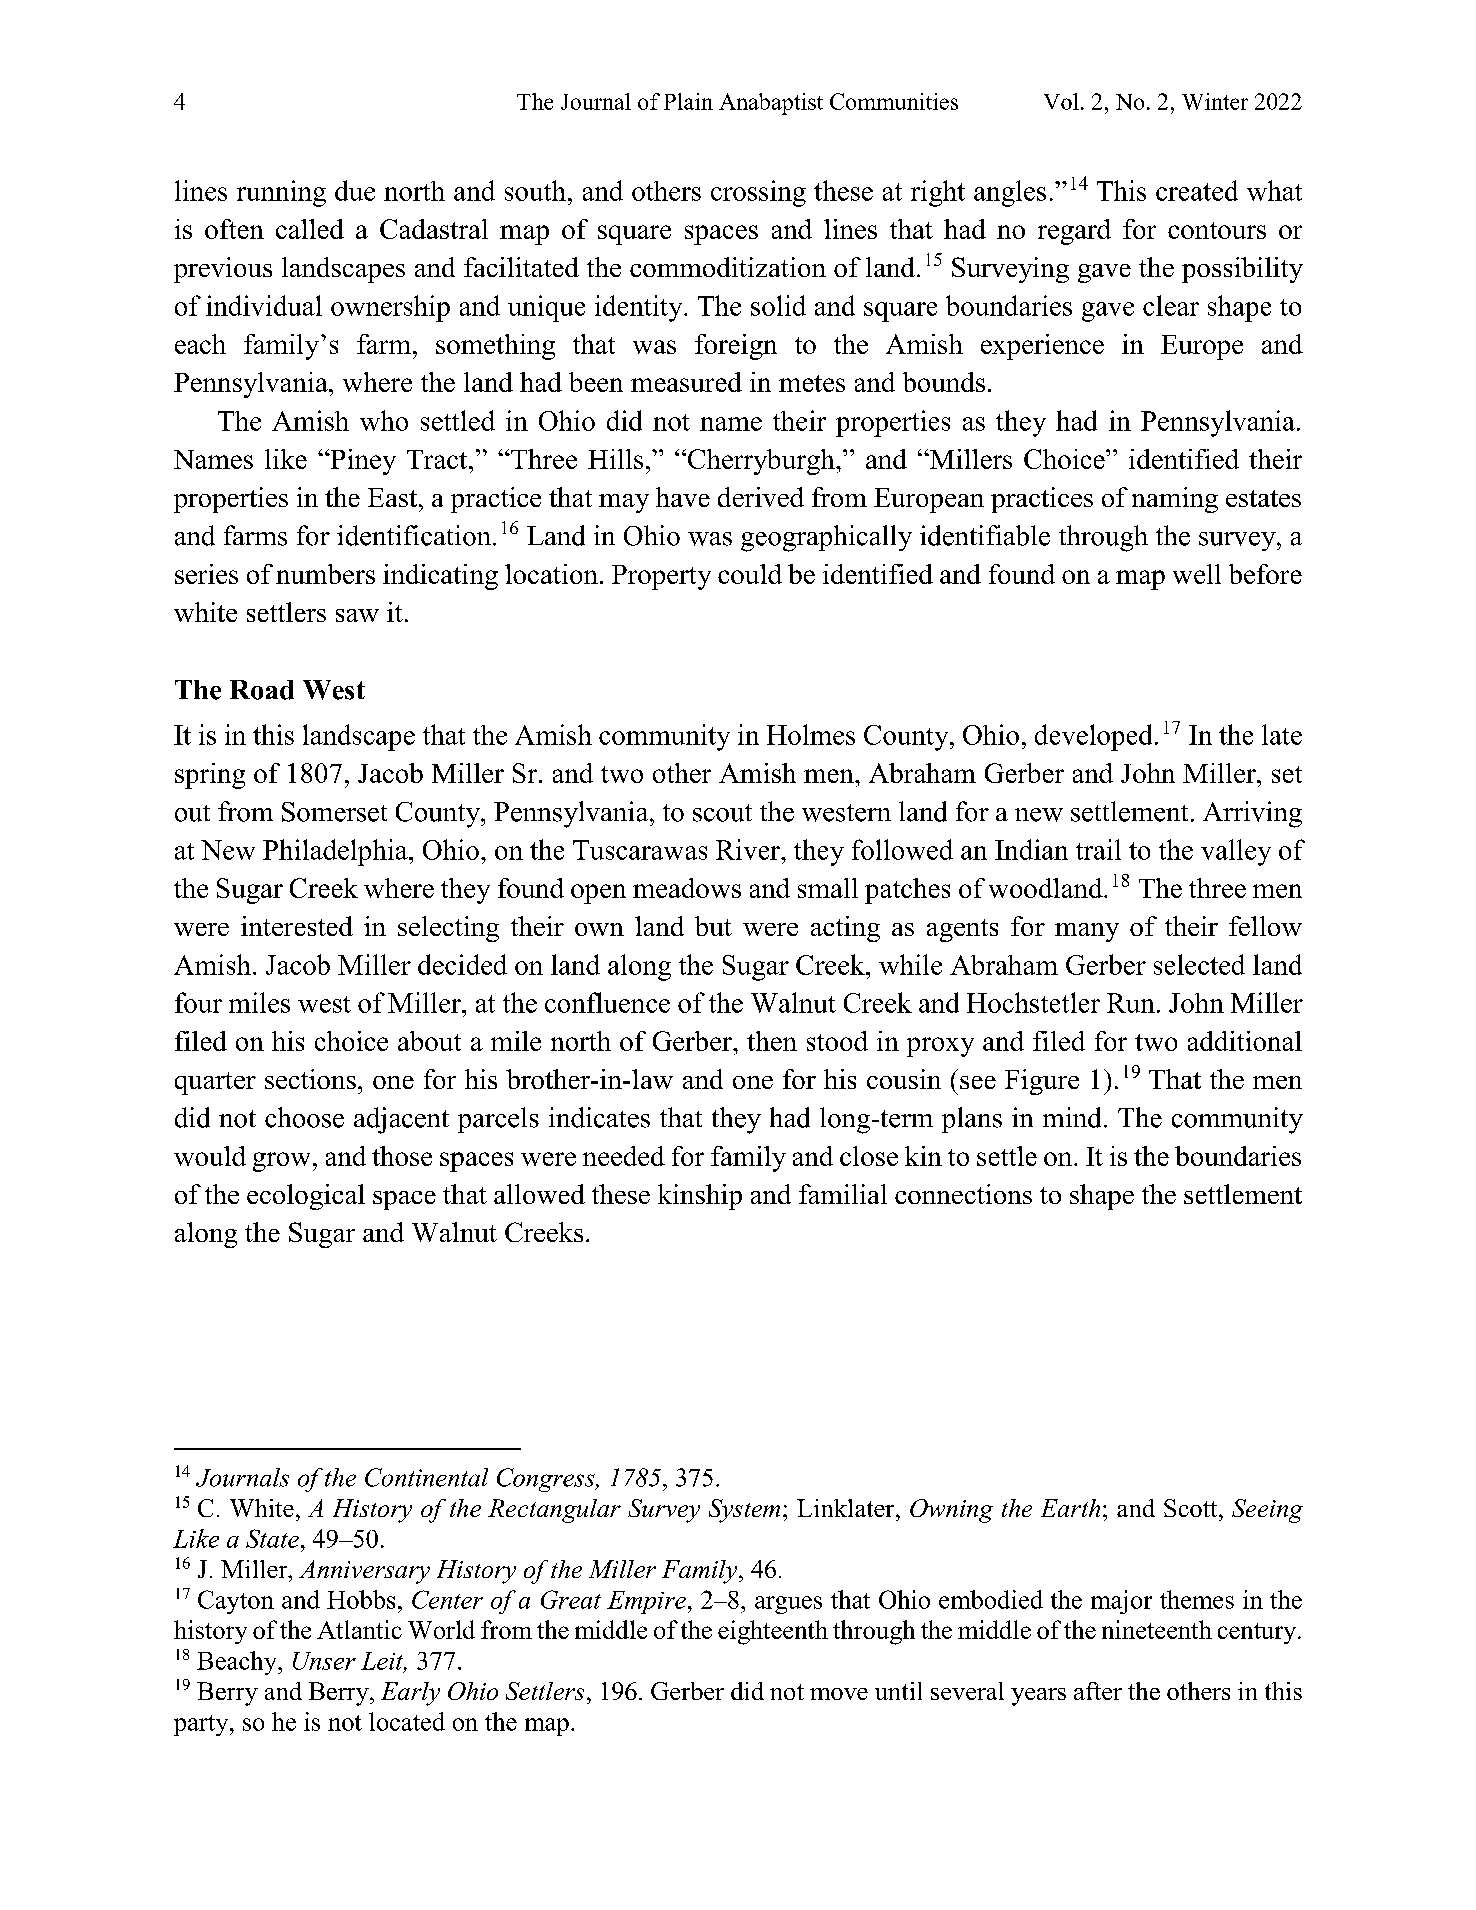  I want to click on interested, so click(297, 926).
